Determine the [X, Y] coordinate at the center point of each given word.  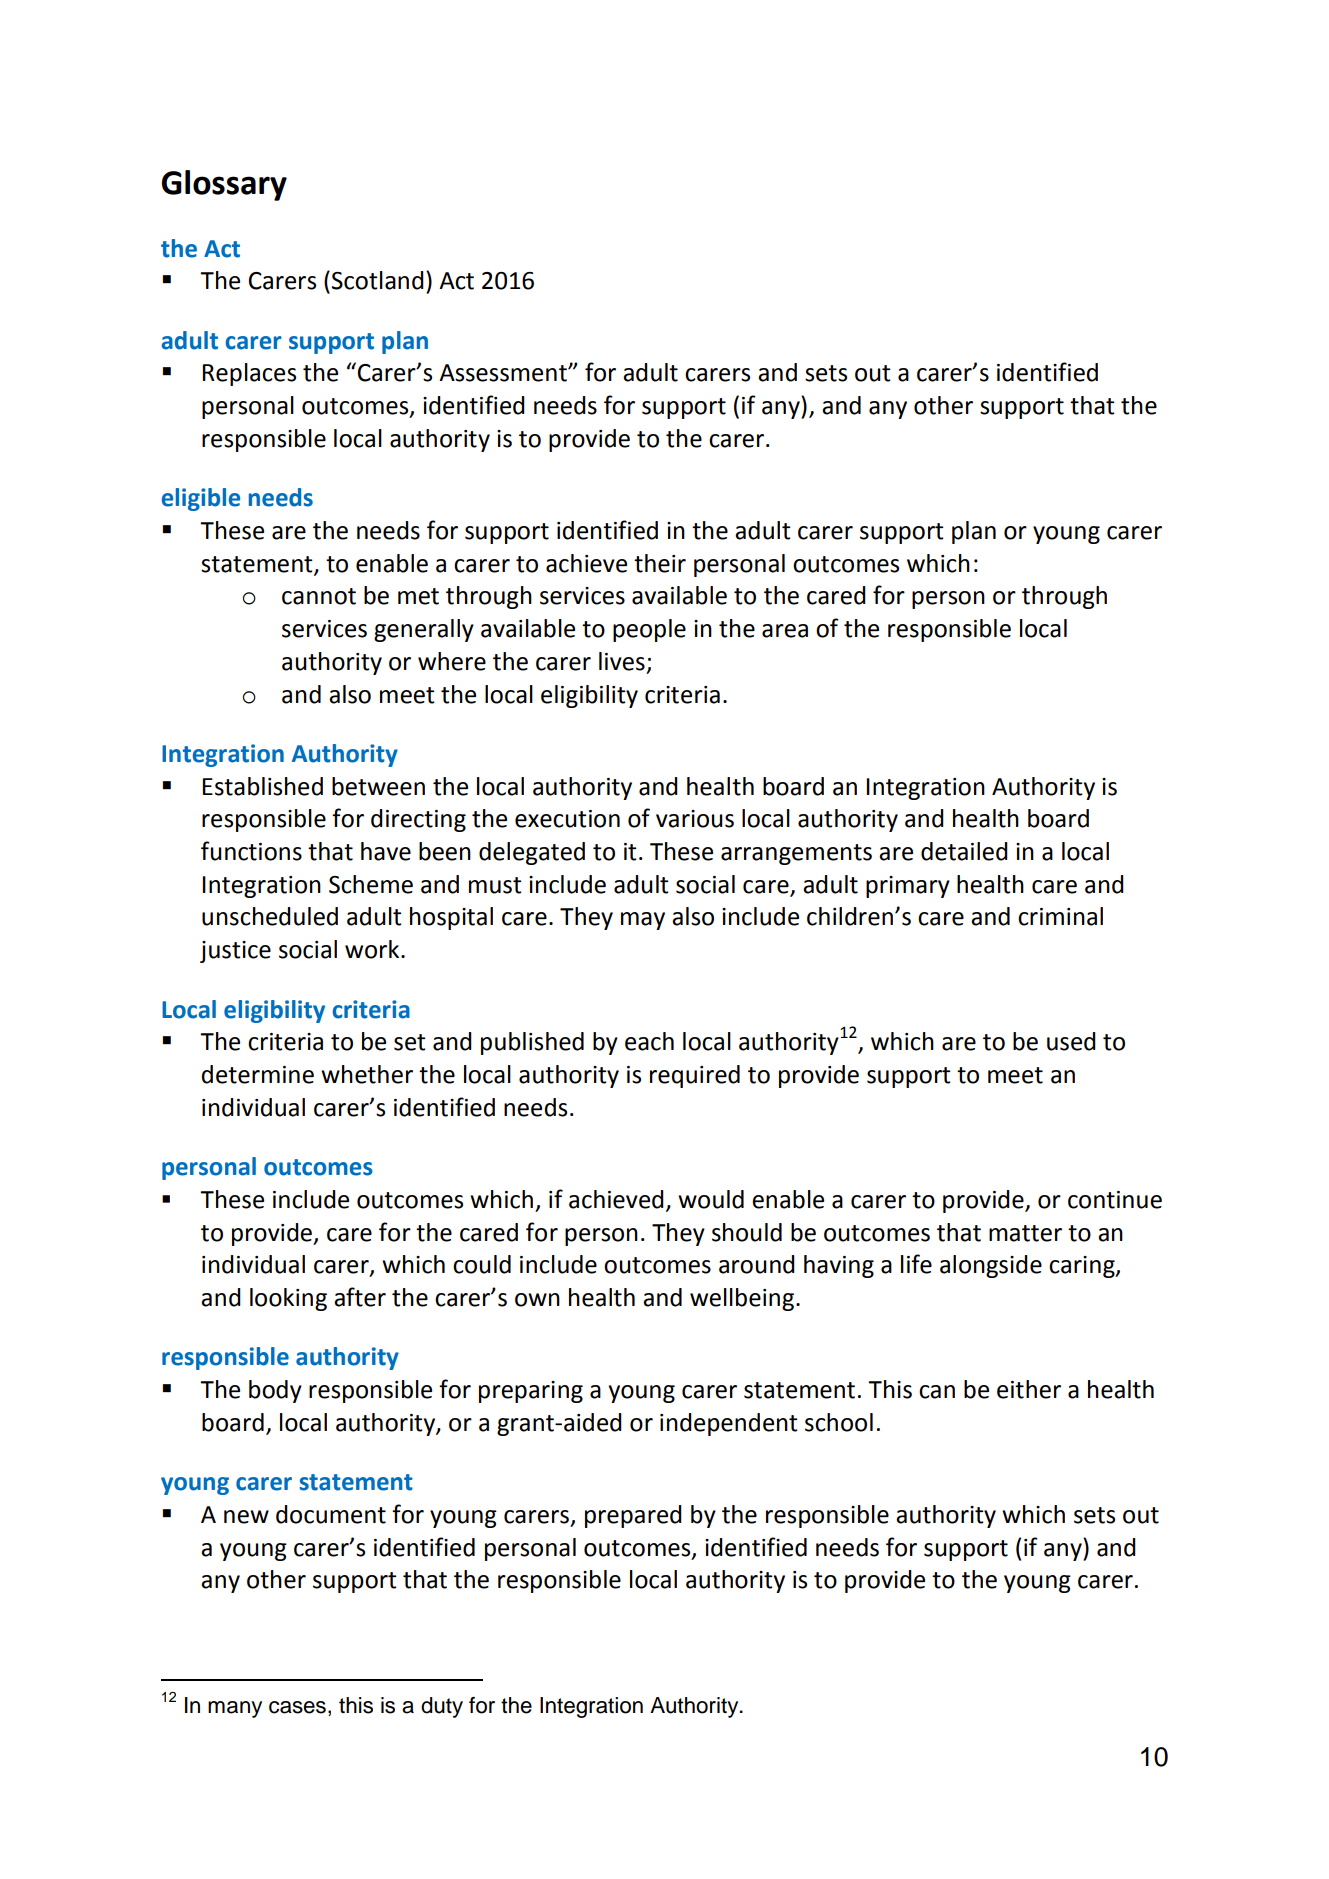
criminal [1060, 916]
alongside [991, 1266]
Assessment [504, 373]
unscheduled [270, 916]
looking [288, 1299]
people [649, 630]
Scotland [378, 280]
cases [297, 1707]
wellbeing [742, 1299]
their [660, 563]
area [785, 631]
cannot [319, 596]
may [643, 921]
